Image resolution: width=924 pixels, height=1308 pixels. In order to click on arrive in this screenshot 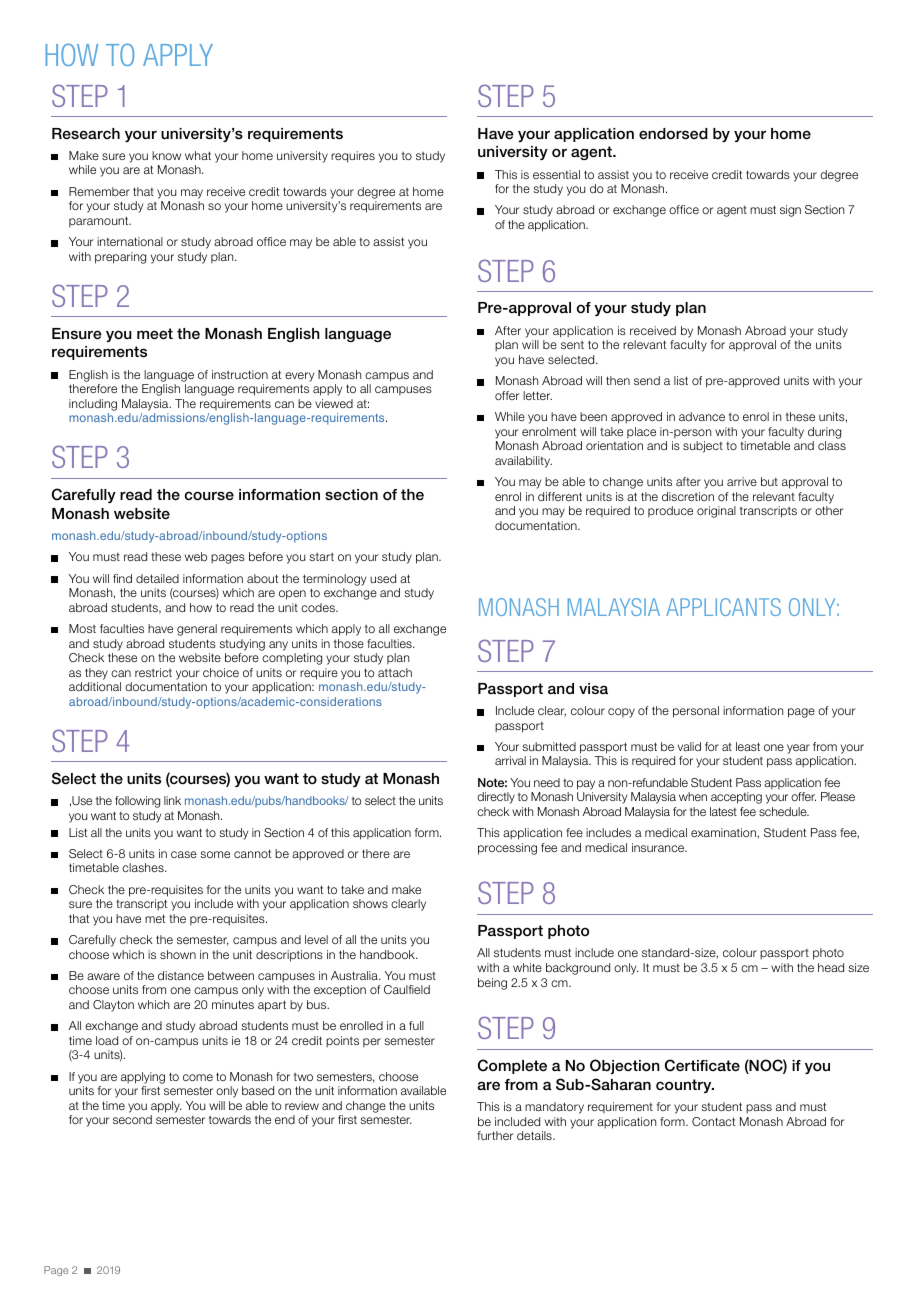, I will do `click(742, 481)`.
